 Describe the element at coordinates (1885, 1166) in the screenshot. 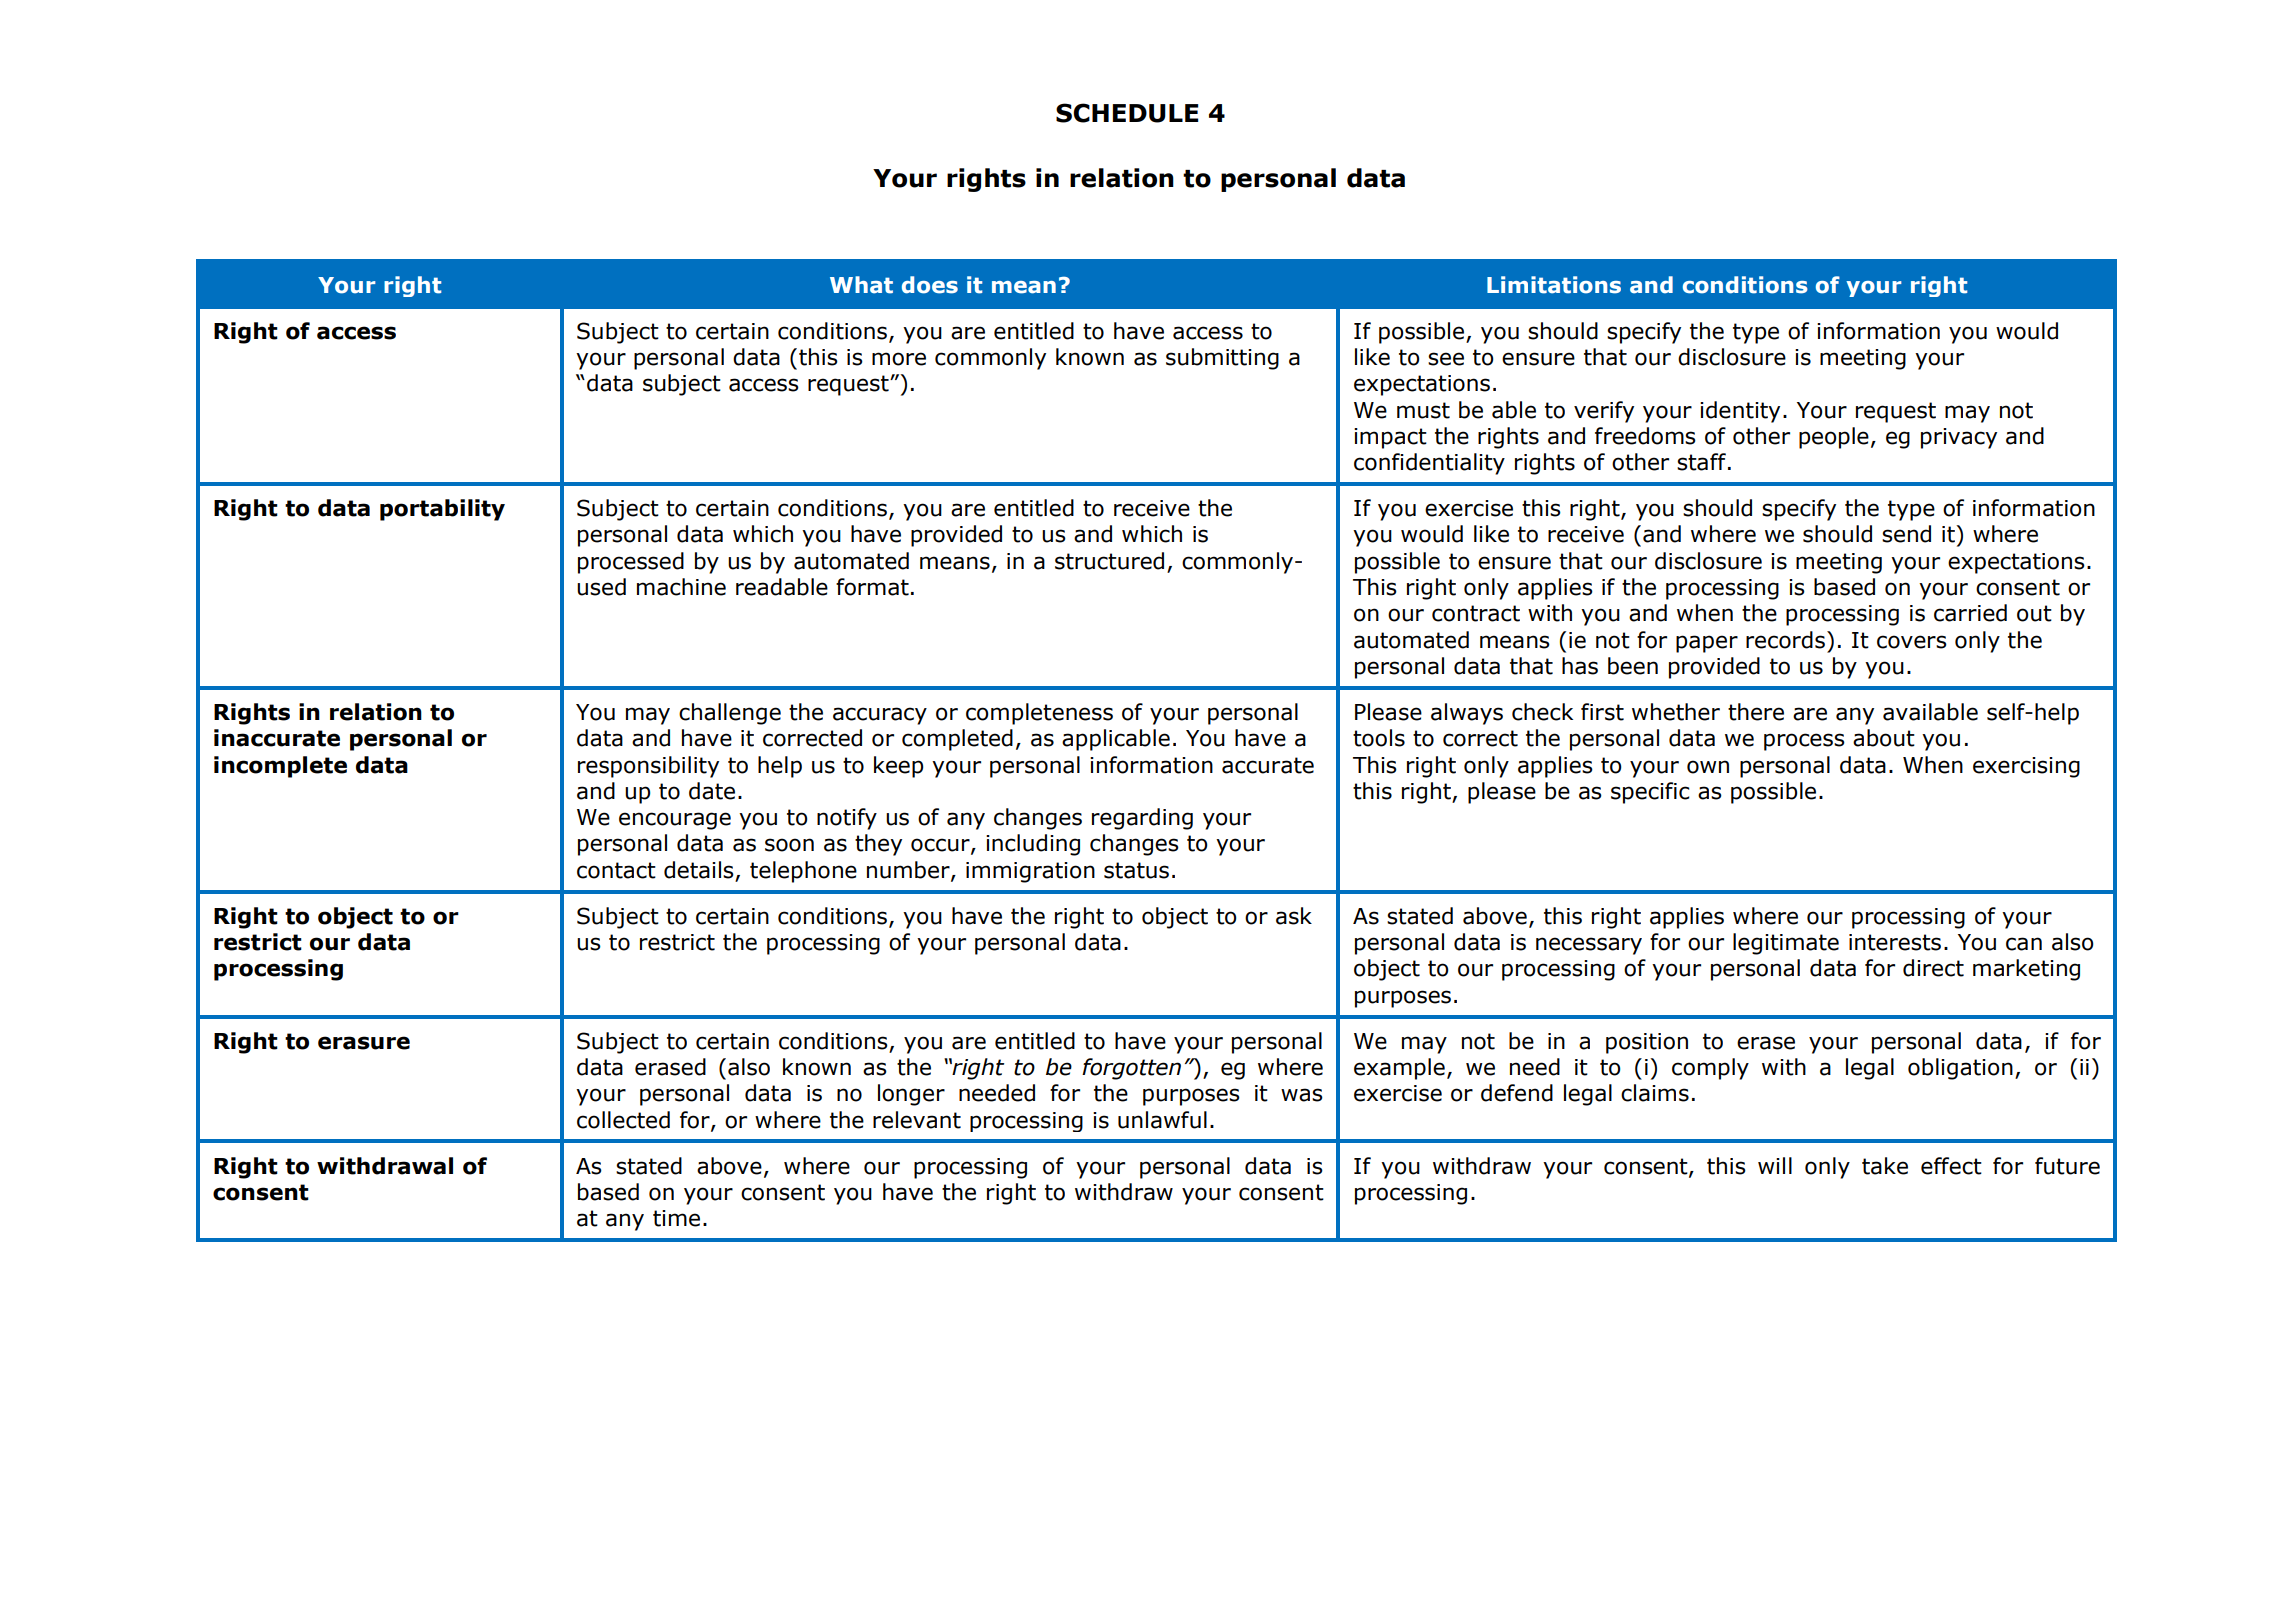

I see `take` at that location.
